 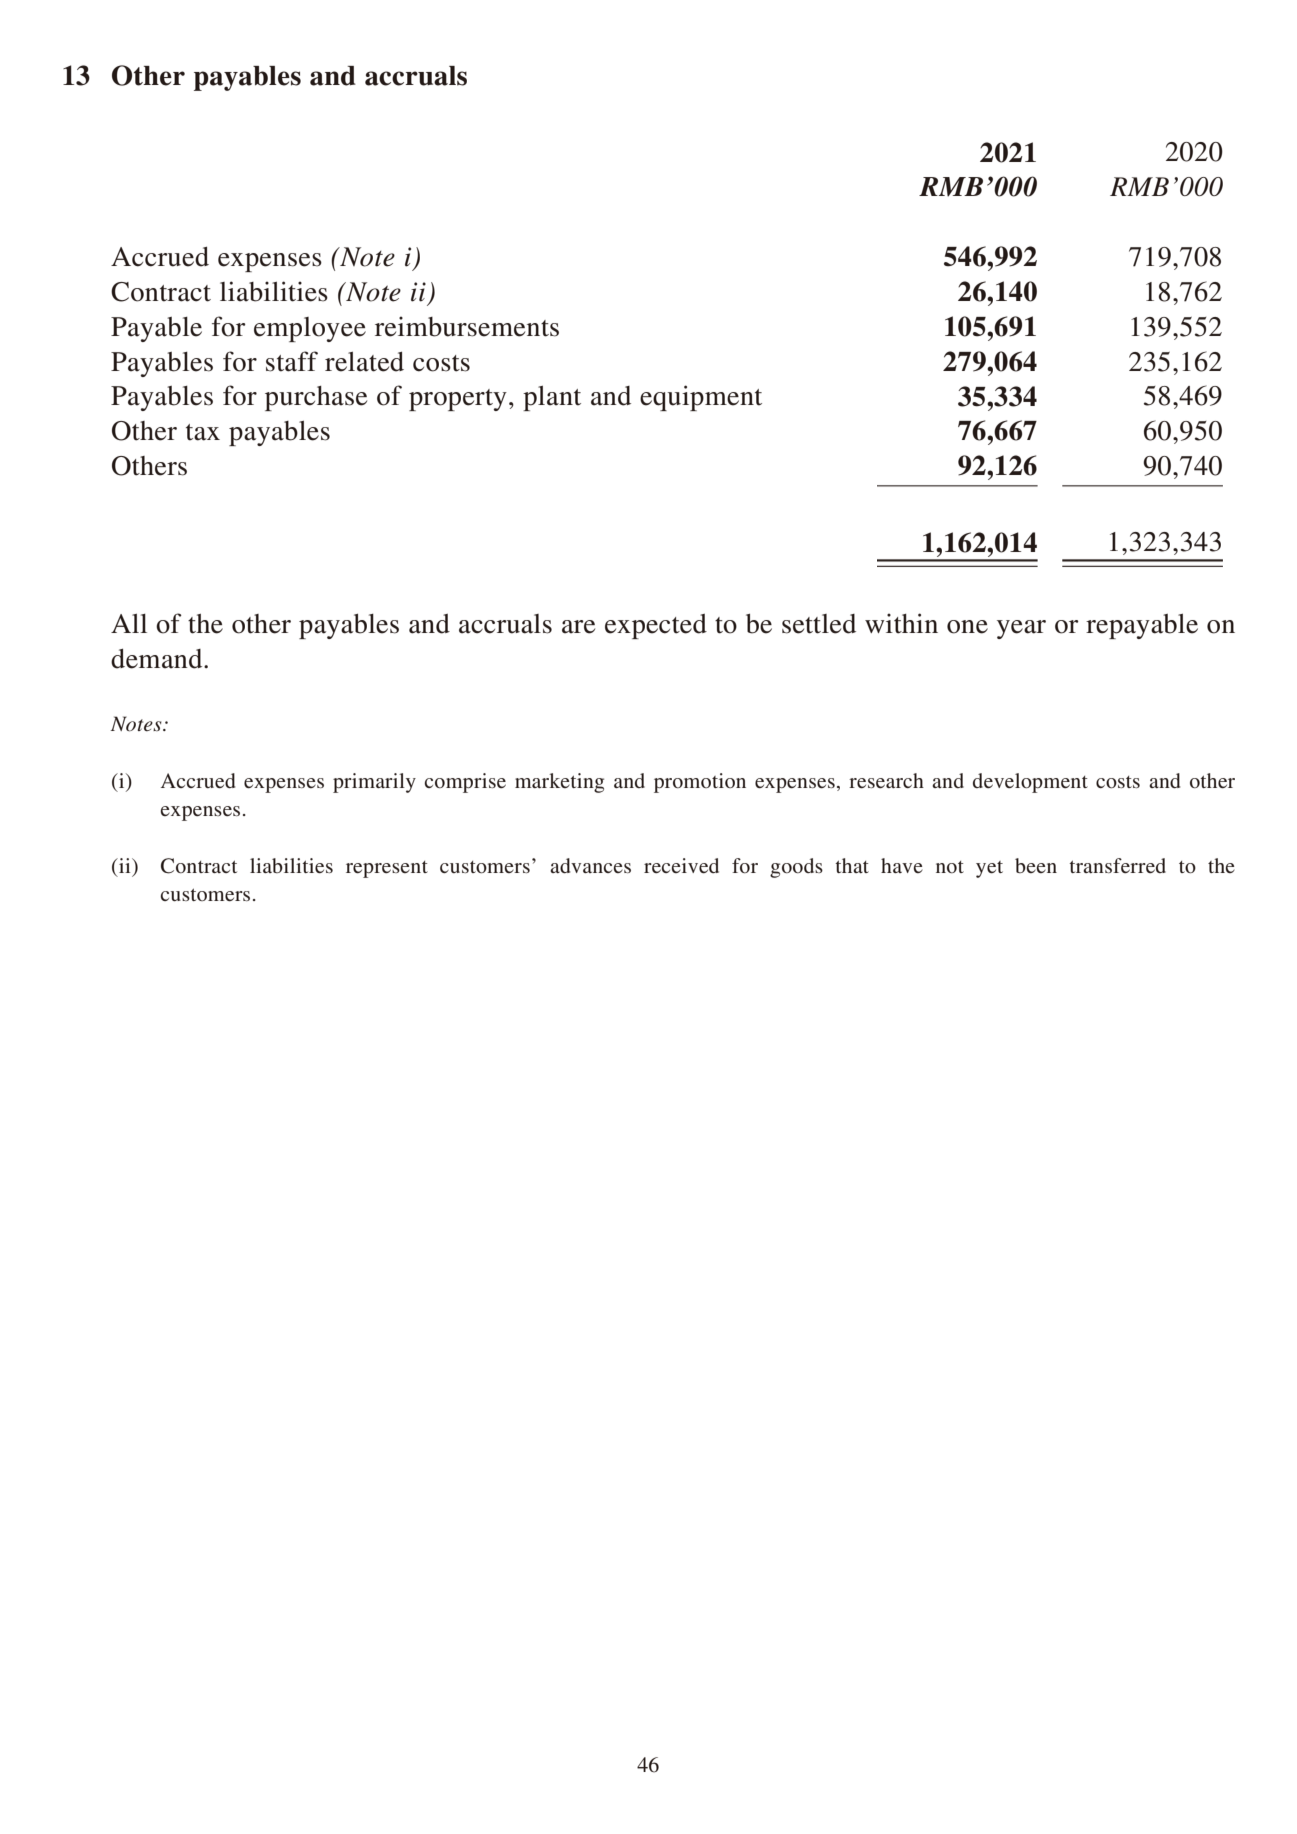 I want to click on reimbursements, so click(x=467, y=326).
